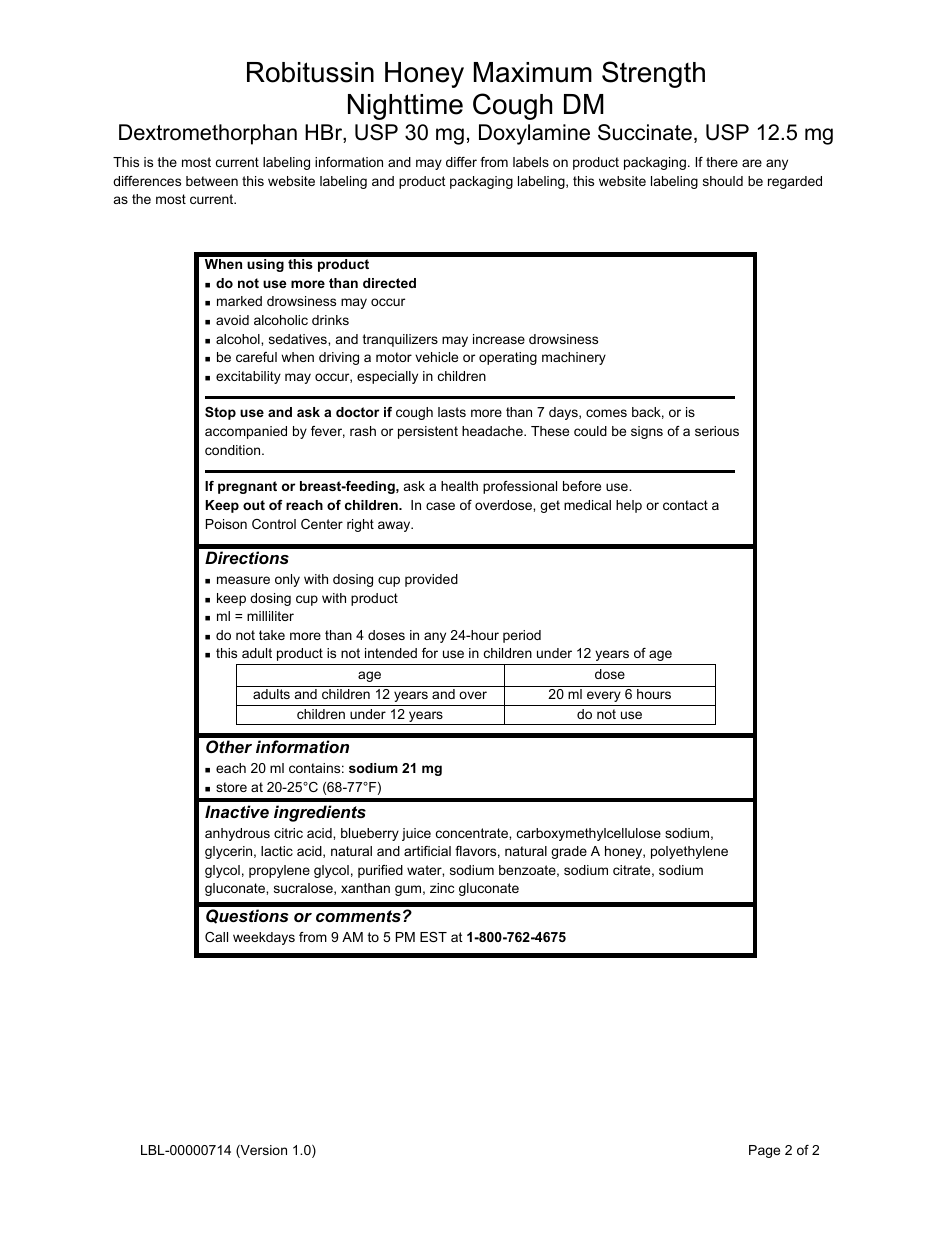 This screenshot has width=952, height=1233. Describe the element at coordinates (442, 888) in the screenshot. I see `zinc` at that location.
